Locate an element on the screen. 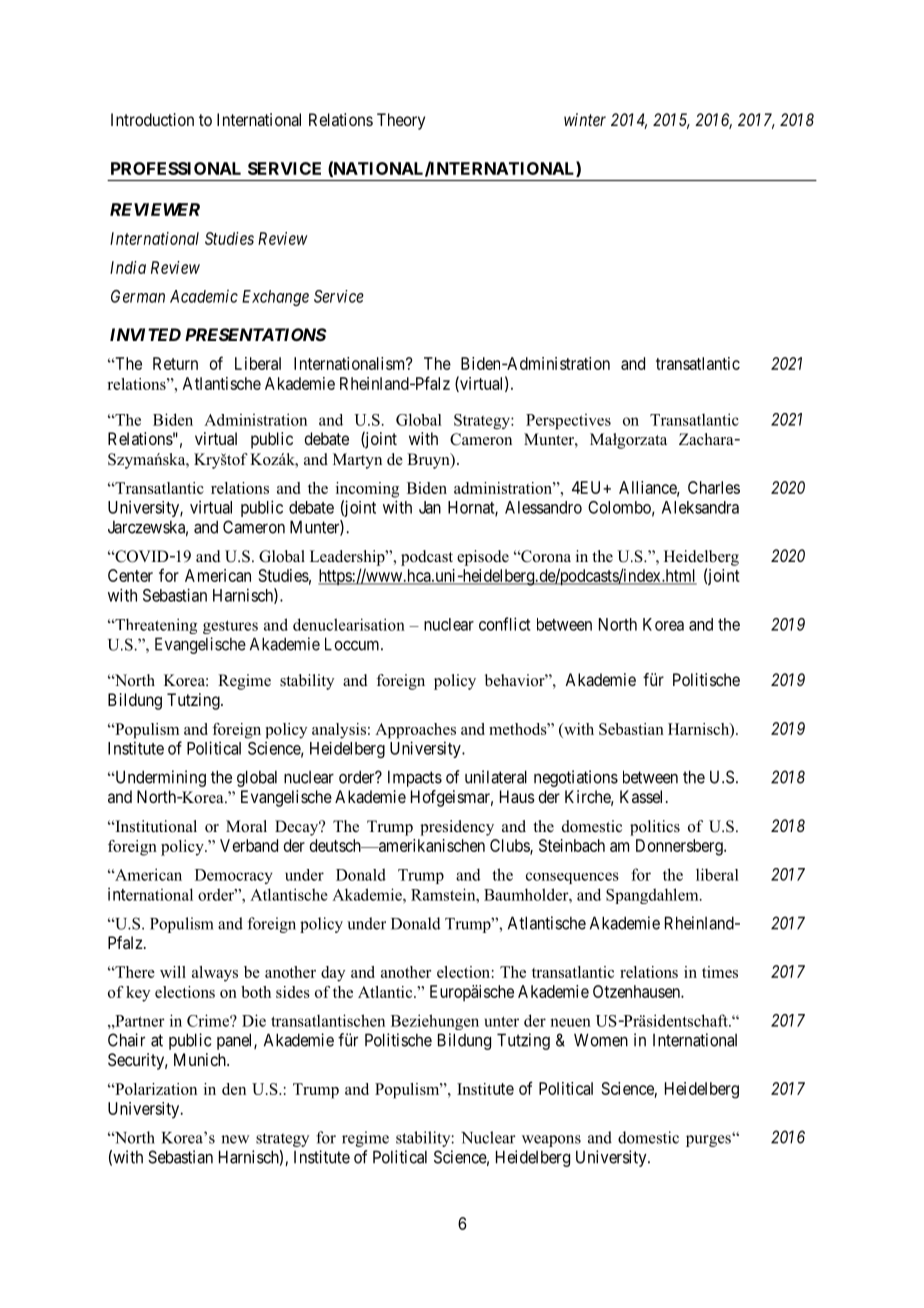 This screenshot has width=924, height=1308. gestures is located at coordinates (230, 627).
